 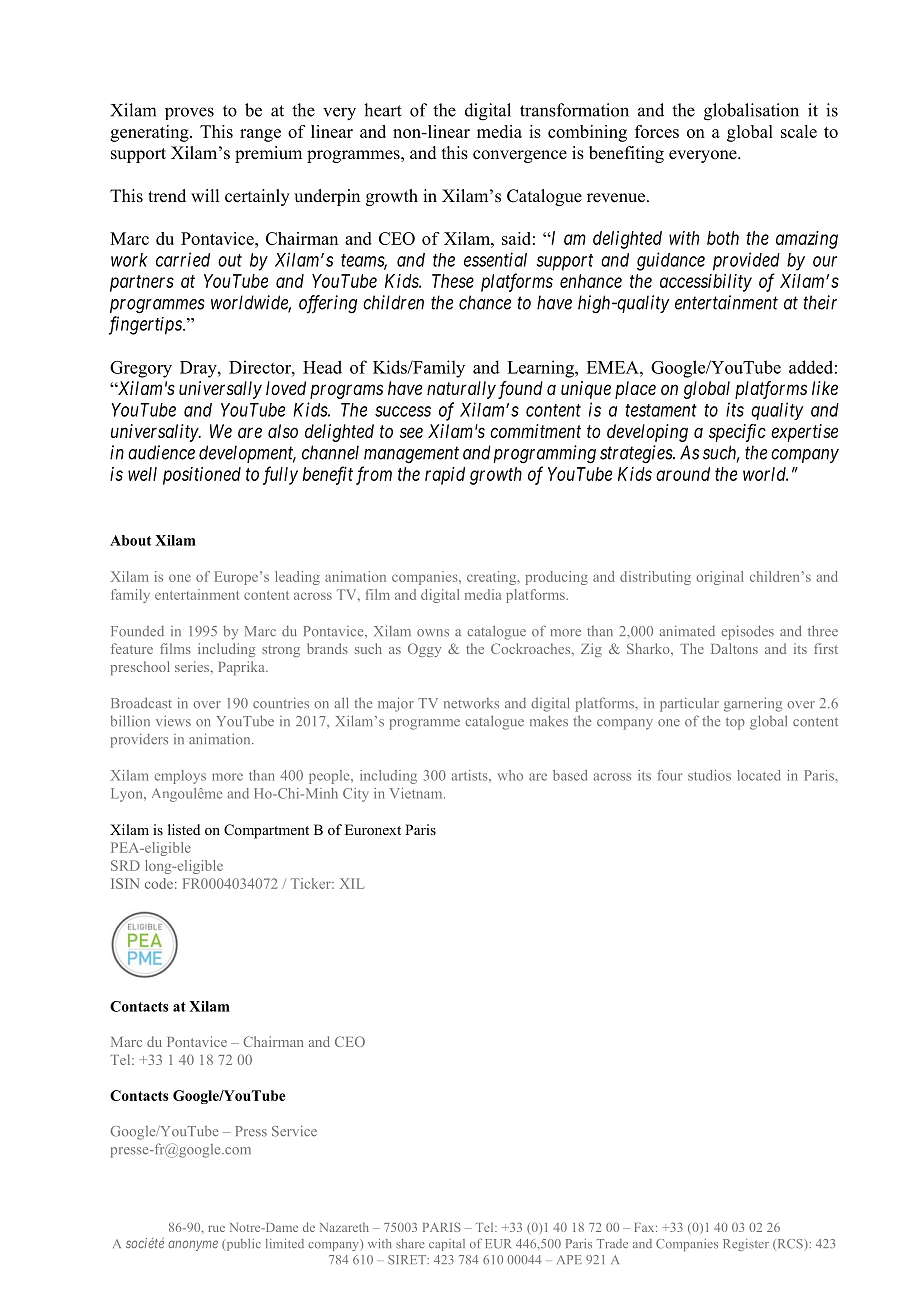 What do you see at coordinates (216, 1228) in the screenshot?
I see `rue` at bounding box center [216, 1228].
